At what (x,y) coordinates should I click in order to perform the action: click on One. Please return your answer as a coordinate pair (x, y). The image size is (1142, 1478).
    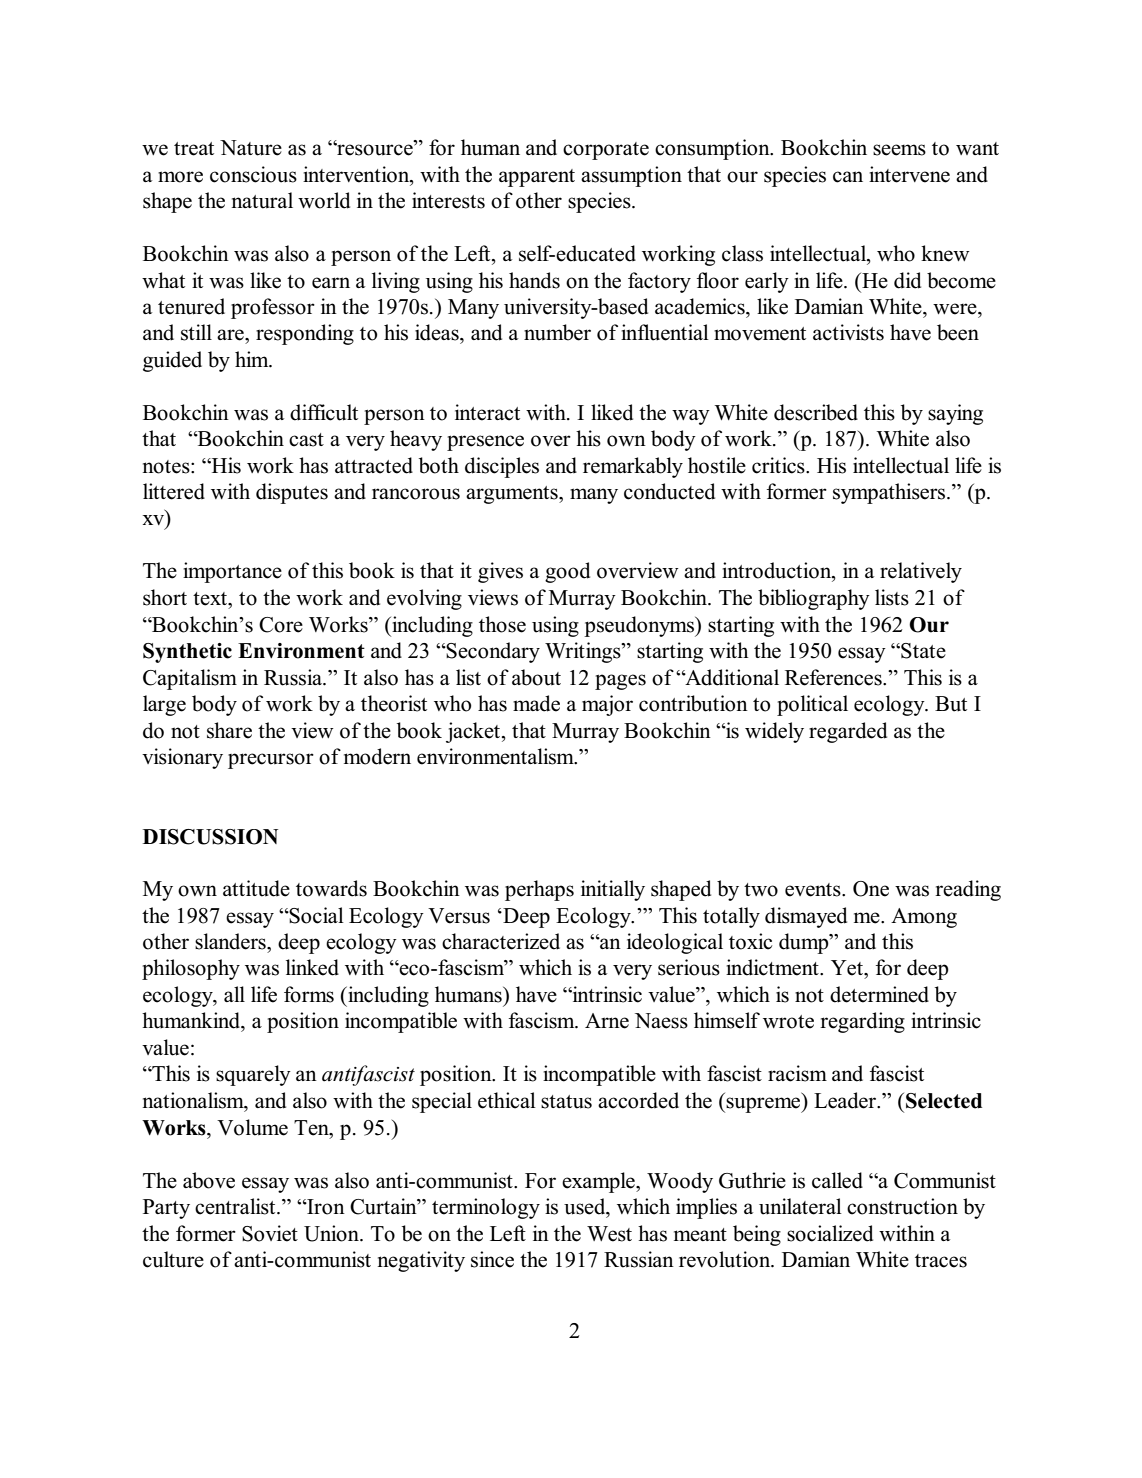
    Looking at the image, I should click on (871, 889).
